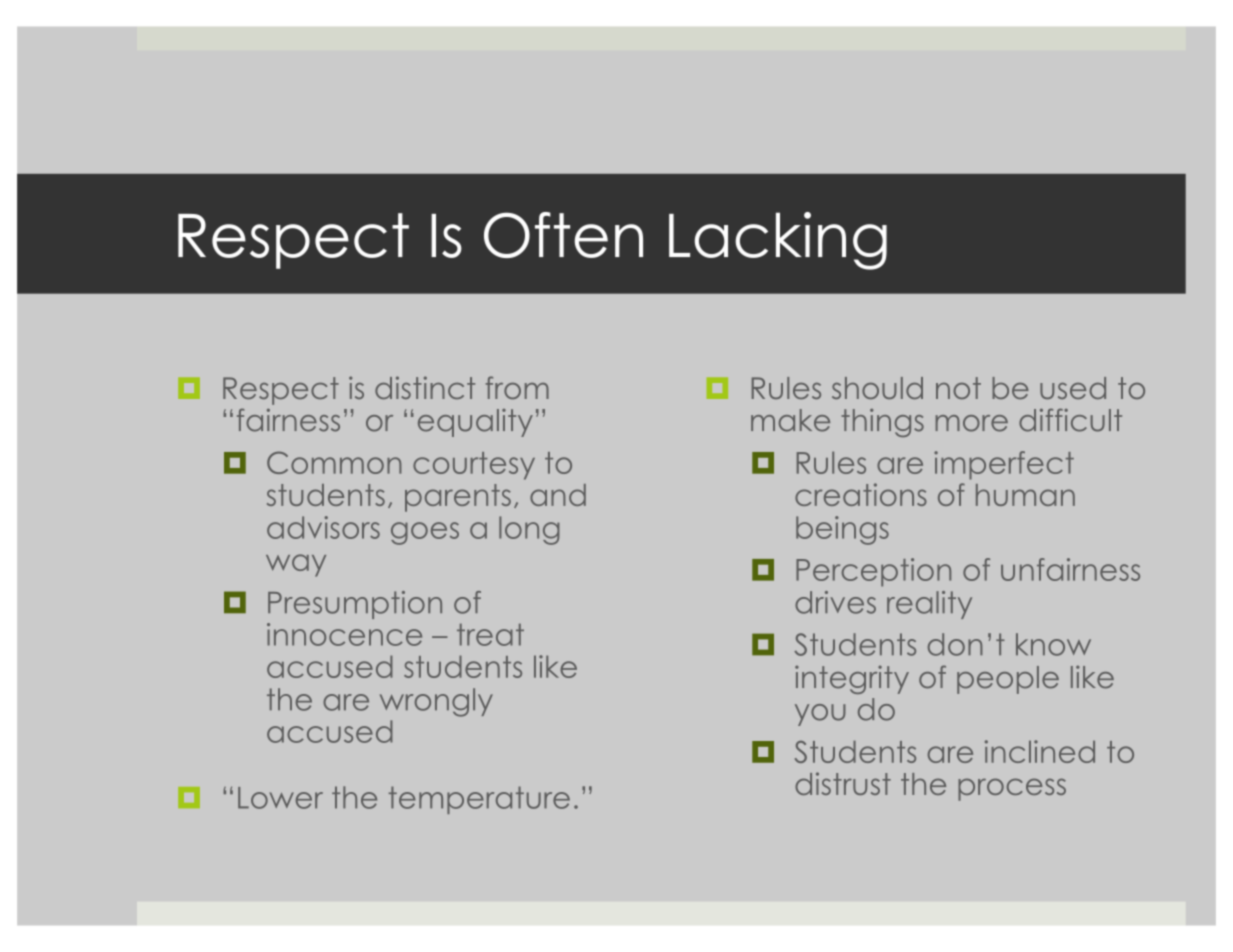 Image resolution: width=1233 pixels, height=952 pixels. I want to click on Often, so click(563, 235).
